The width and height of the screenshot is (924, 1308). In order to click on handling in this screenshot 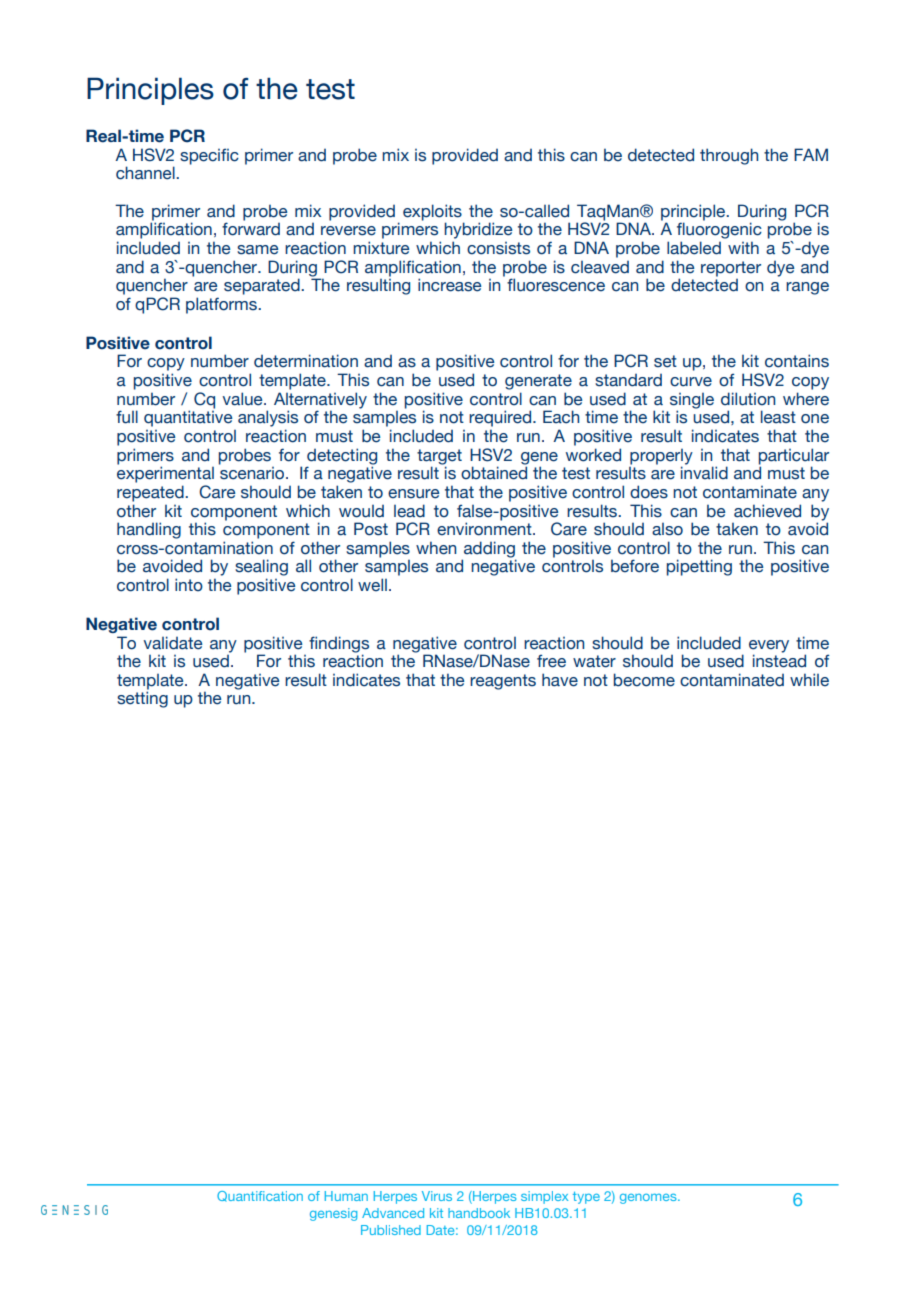, I will do `click(149, 530)`.
